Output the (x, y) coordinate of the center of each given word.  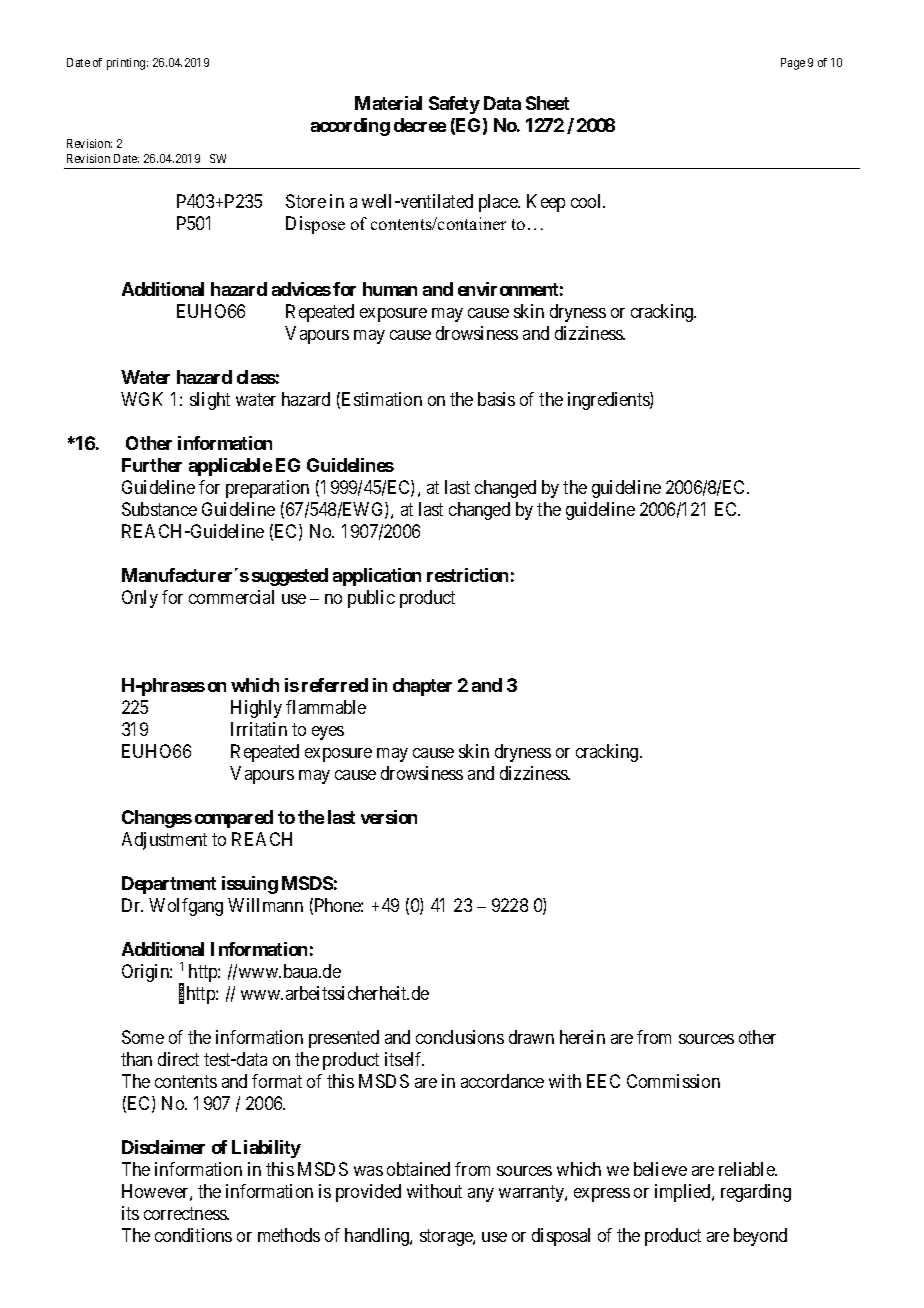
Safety (454, 105)
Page (793, 64)
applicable (230, 467)
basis (496, 399)
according (350, 127)
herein (582, 1037)
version (389, 817)
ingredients (609, 401)
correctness (186, 1213)
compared (234, 819)
